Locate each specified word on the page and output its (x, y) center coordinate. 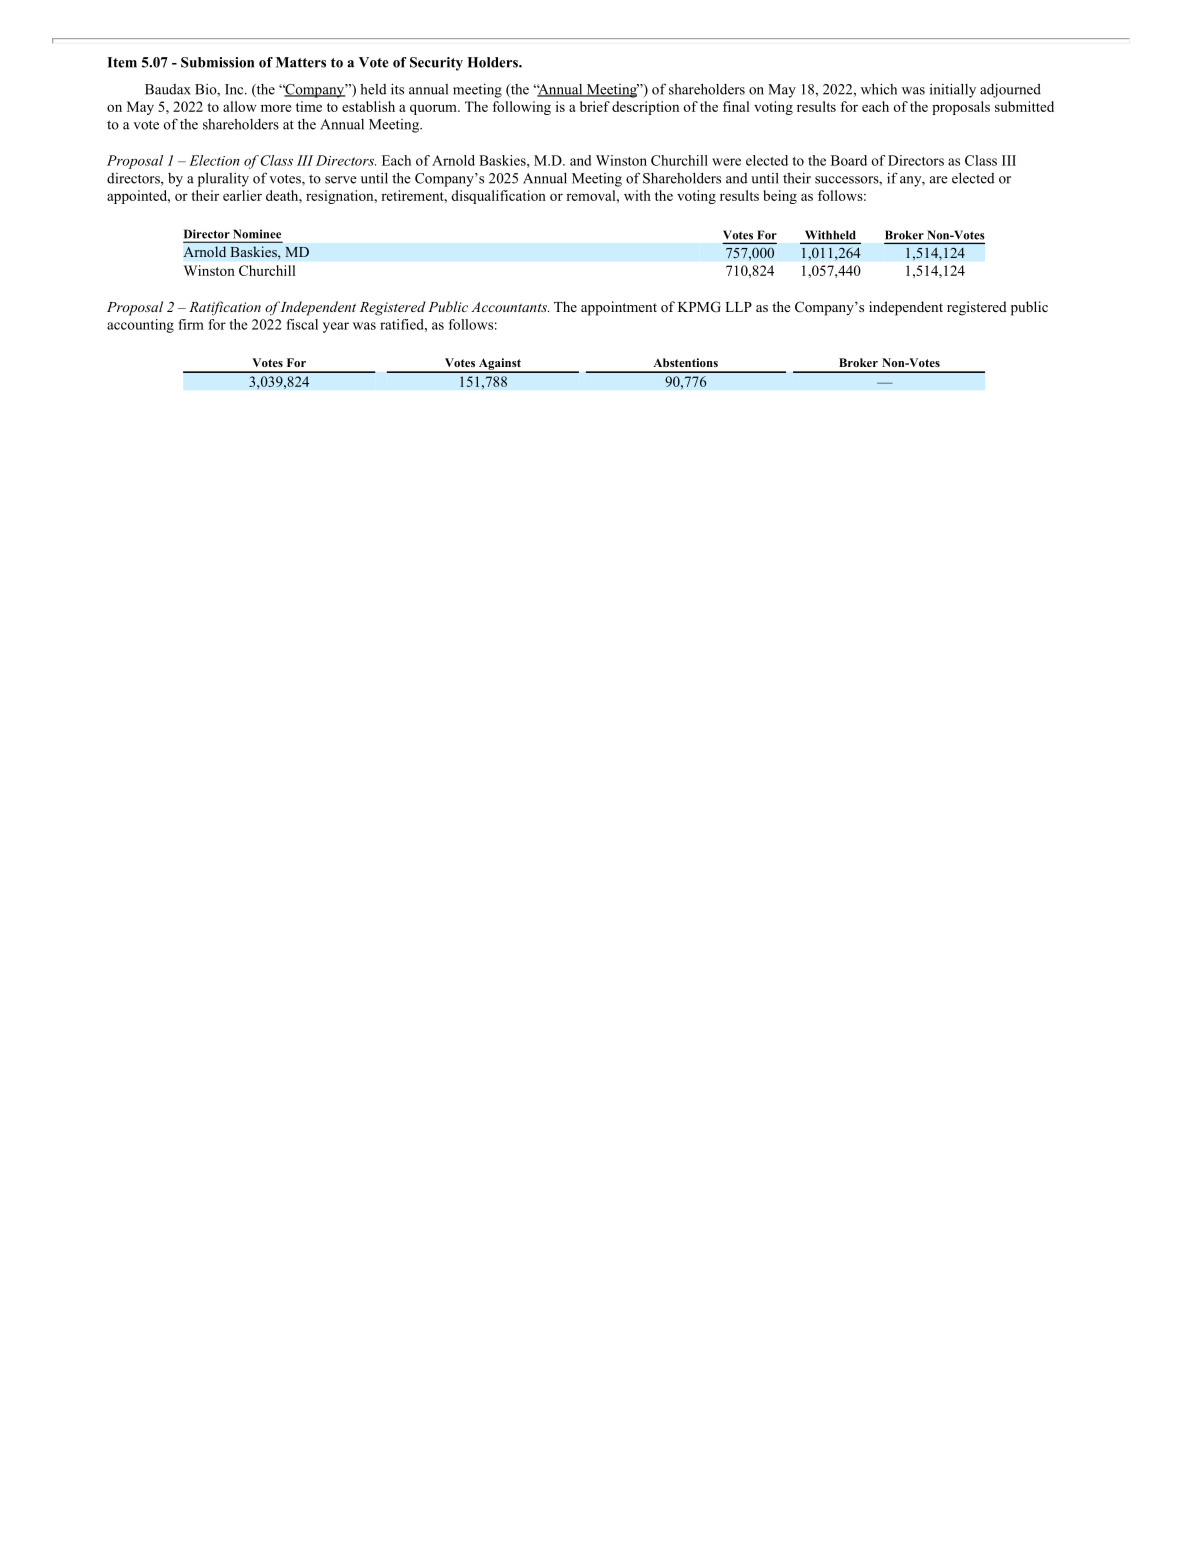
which (879, 89)
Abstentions (685, 362)
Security (436, 64)
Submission (217, 62)
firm (191, 324)
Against (500, 365)
